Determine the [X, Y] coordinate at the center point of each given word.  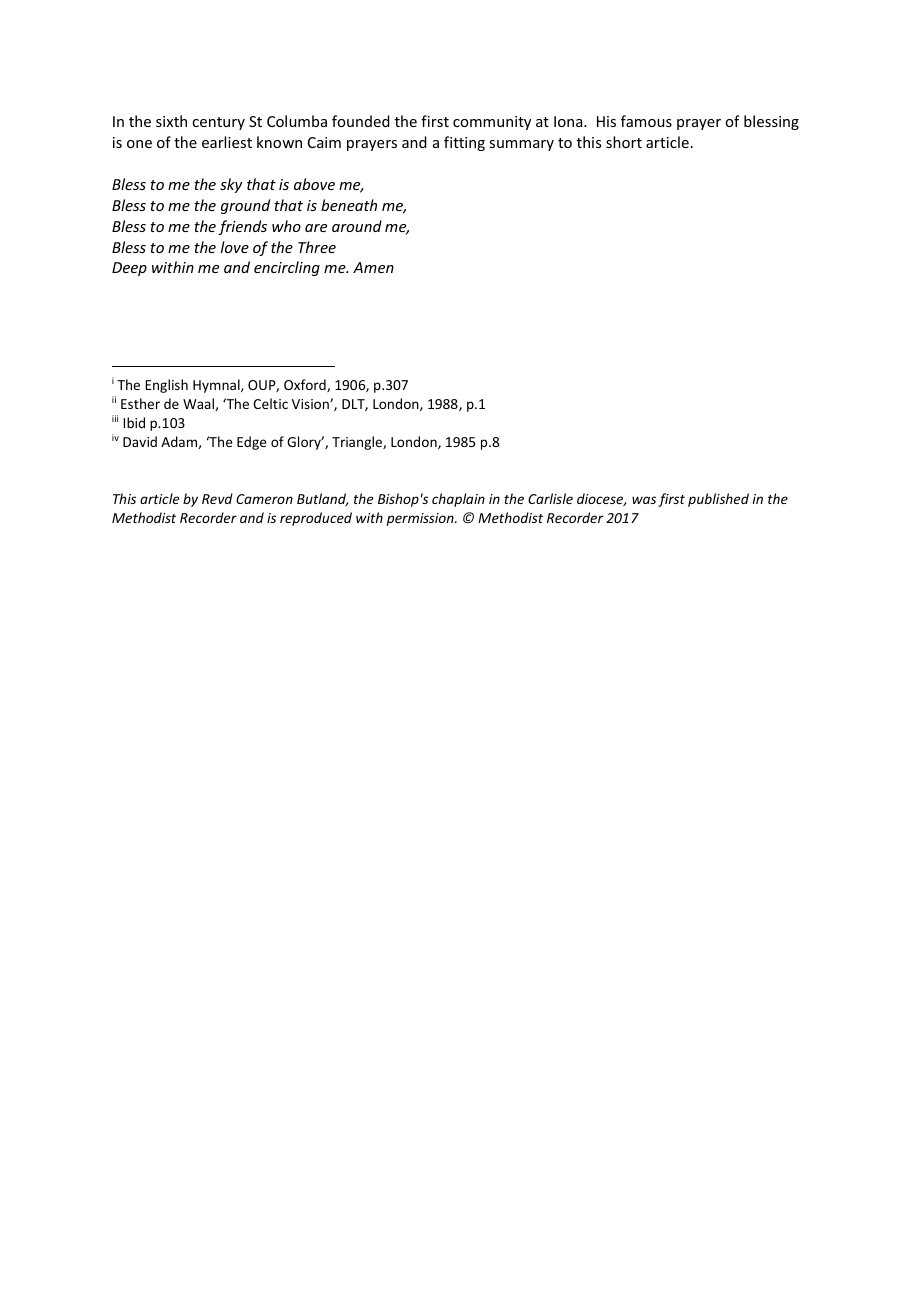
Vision [311, 404]
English [166, 386]
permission [421, 519]
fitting [464, 143]
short [624, 142]
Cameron [264, 499]
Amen [373, 267]
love [235, 247]
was [644, 500]
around [357, 226]
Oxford [306, 385]
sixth [171, 121]
